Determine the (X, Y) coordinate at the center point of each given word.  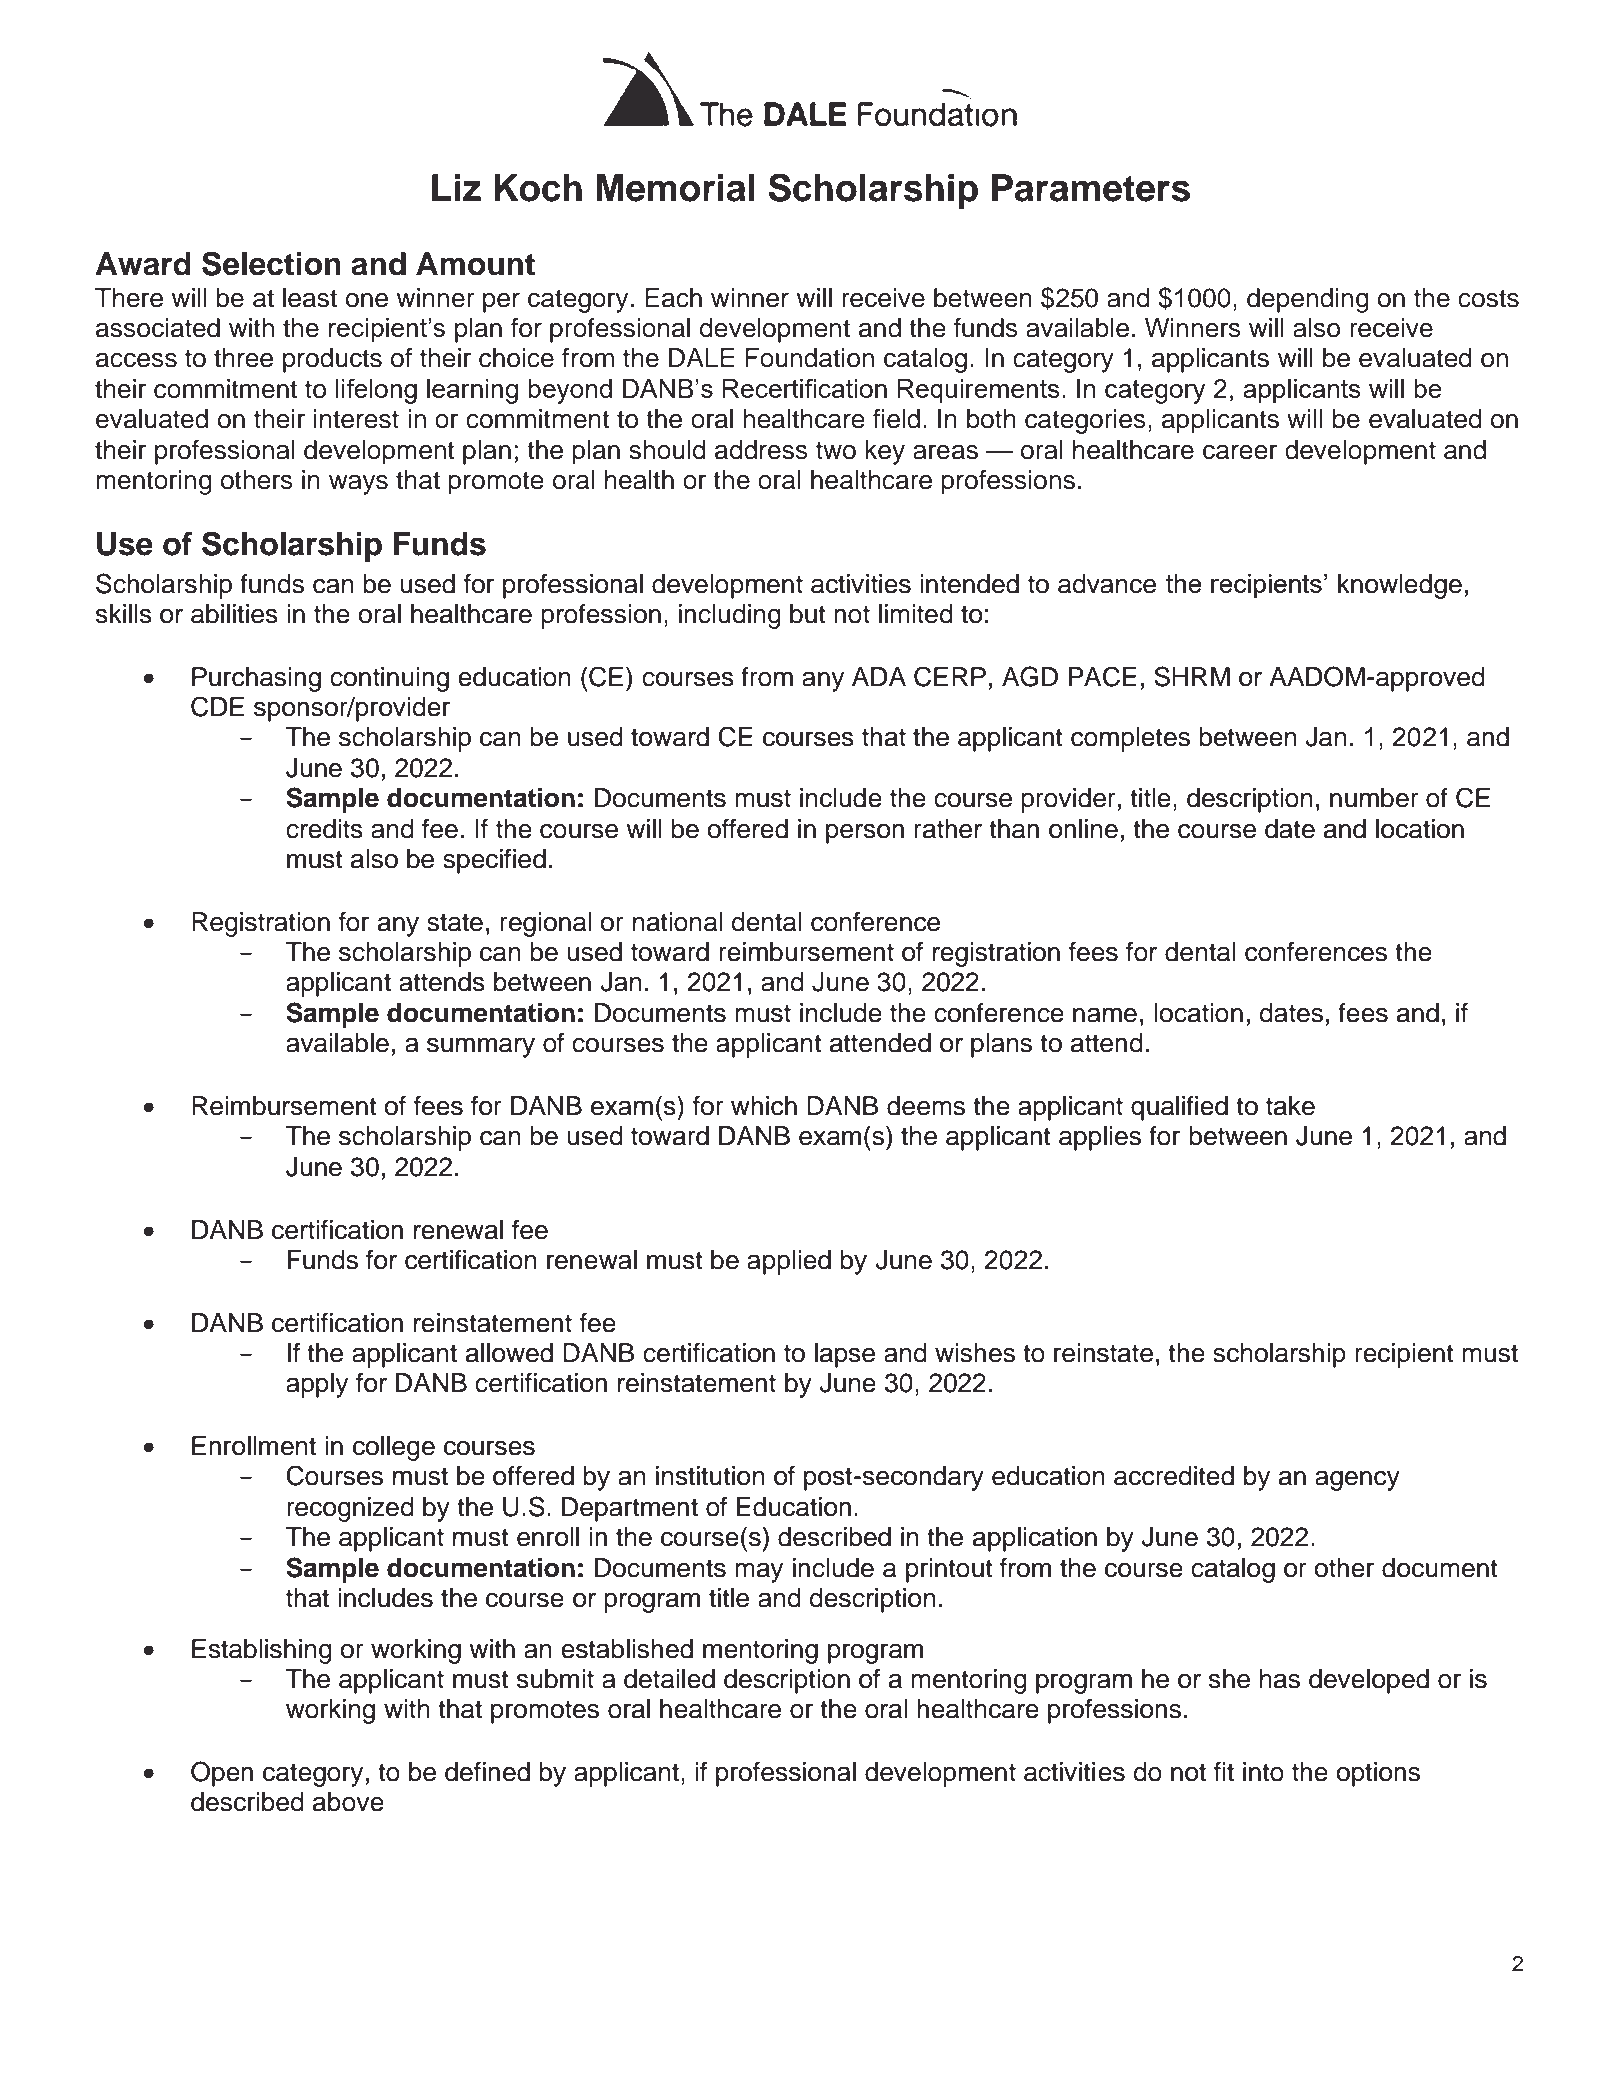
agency (1357, 1481)
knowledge (1400, 586)
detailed (669, 1679)
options (1378, 1774)
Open (222, 1774)
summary (481, 1048)
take (1290, 1106)
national (678, 922)
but (808, 614)
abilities (234, 614)
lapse (845, 1355)
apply (317, 1385)
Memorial (675, 188)
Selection (271, 263)
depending (1308, 300)
